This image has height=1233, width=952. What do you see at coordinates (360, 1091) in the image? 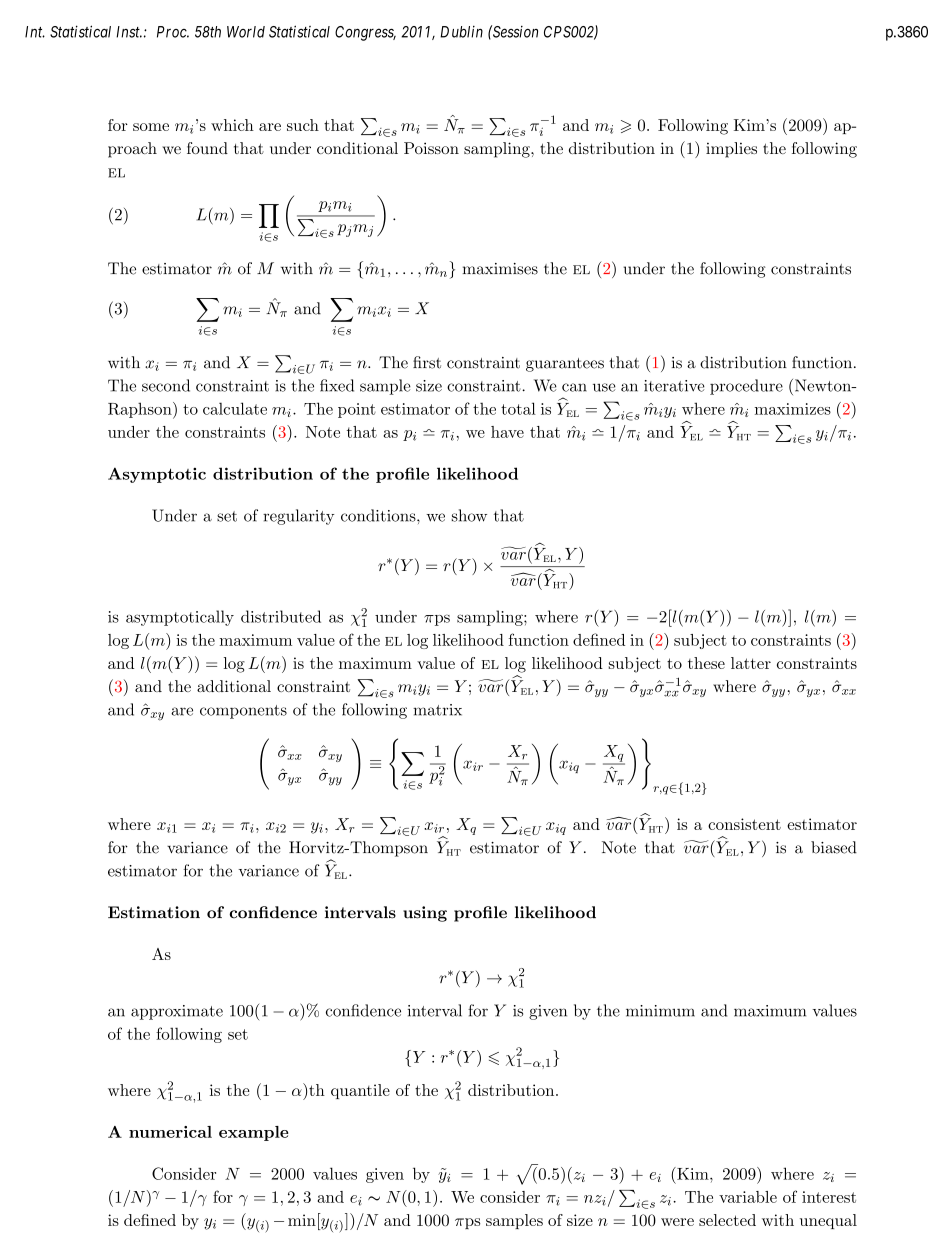
I see `quantile` at bounding box center [360, 1091].
